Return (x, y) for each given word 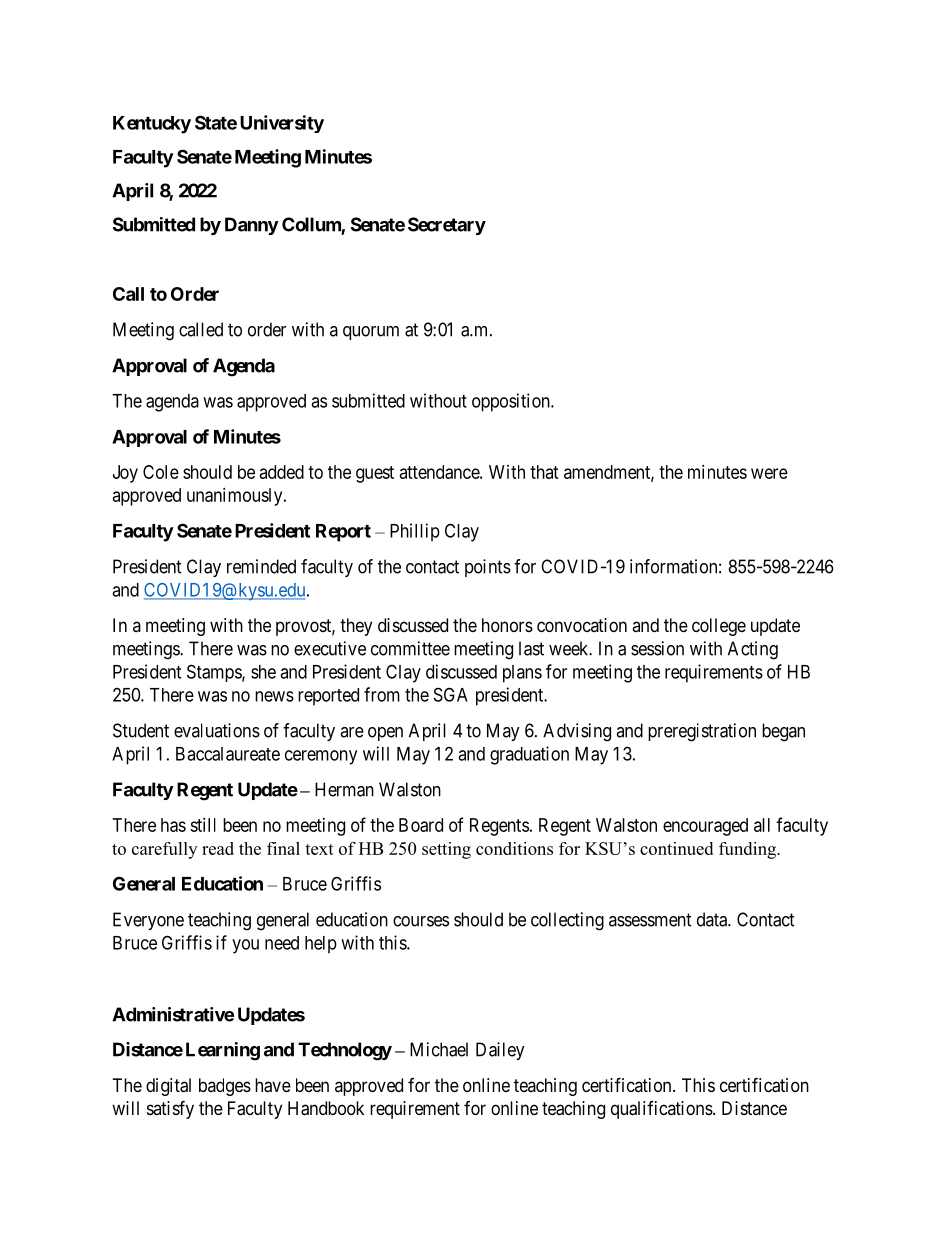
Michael (439, 1049)
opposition (512, 402)
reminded (261, 566)
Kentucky (152, 125)
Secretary (447, 226)
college (719, 627)
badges (225, 1087)
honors (507, 625)
